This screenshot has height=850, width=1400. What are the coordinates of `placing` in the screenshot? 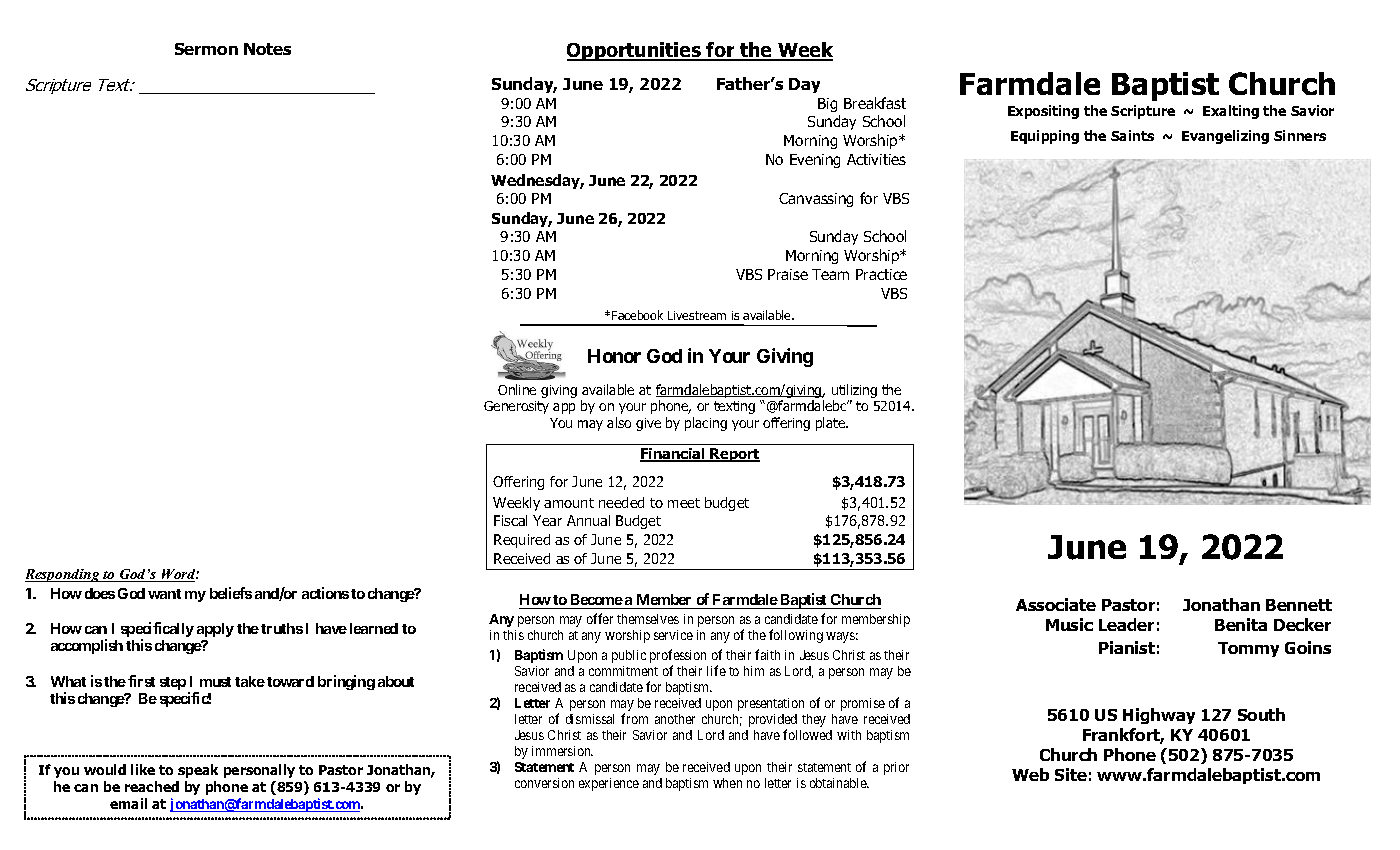 It's located at (706, 424).
